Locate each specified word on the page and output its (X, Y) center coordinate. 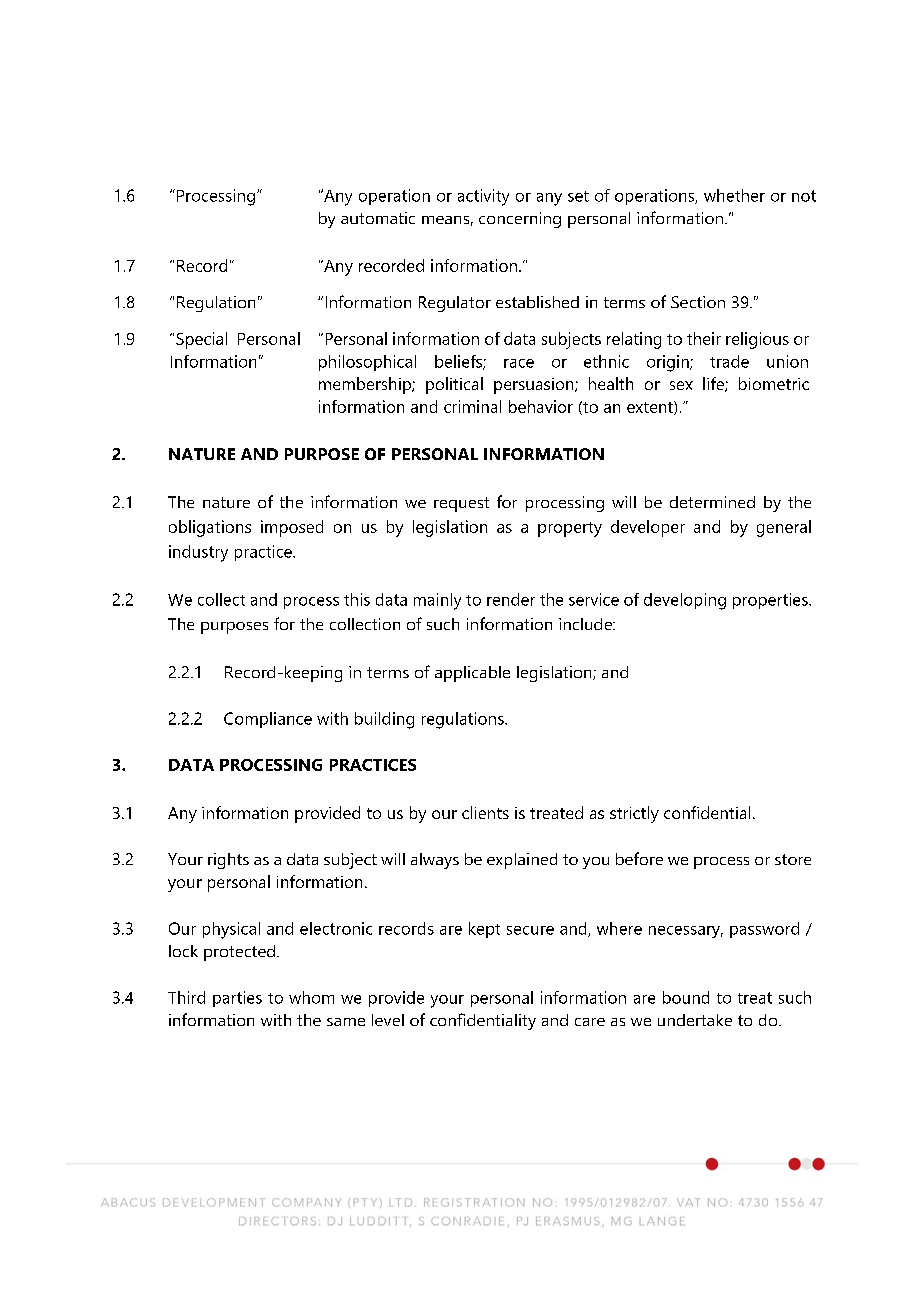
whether (734, 195)
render (511, 599)
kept (484, 930)
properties (771, 601)
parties (237, 999)
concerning (520, 220)
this (357, 599)
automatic (378, 218)
